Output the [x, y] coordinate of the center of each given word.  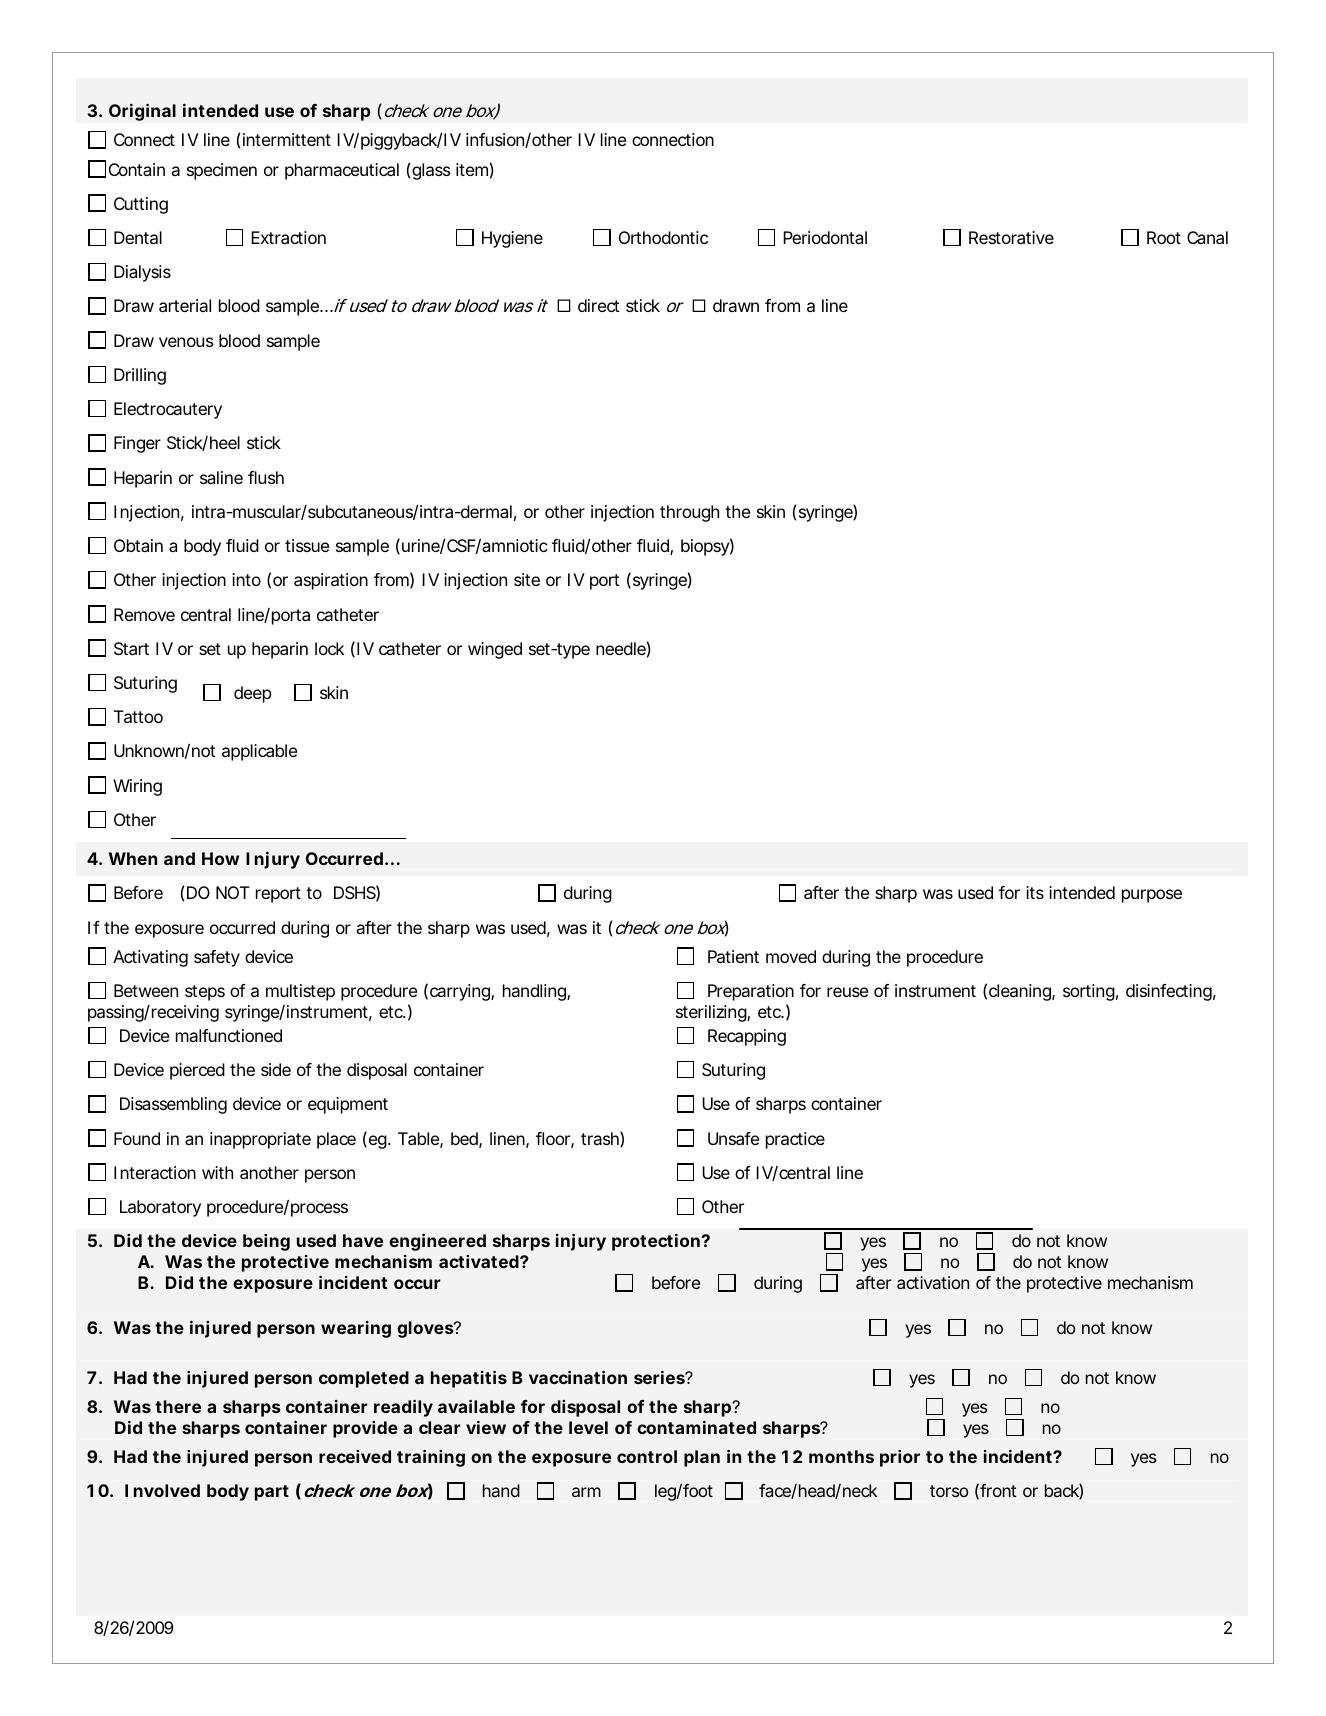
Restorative [1011, 237]
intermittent [287, 139]
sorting [1089, 992]
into [246, 579]
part [272, 1493]
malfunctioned [229, 1035]
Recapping [747, 1037]
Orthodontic [663, 237]
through [689, 513]
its [1035, 892]
